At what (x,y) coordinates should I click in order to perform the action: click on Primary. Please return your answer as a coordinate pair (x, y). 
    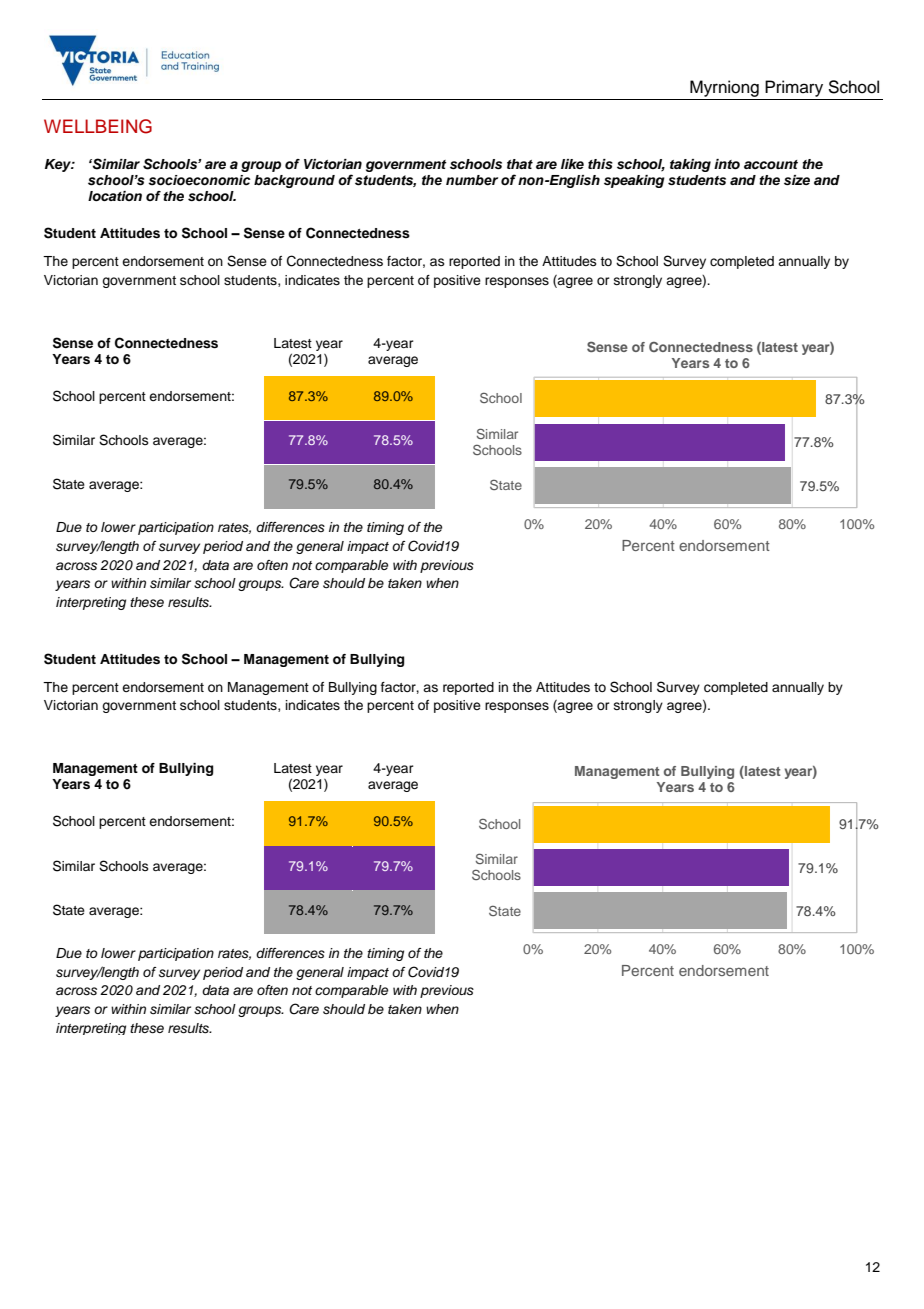
    Looking at the image, I should click on (794, 88).
